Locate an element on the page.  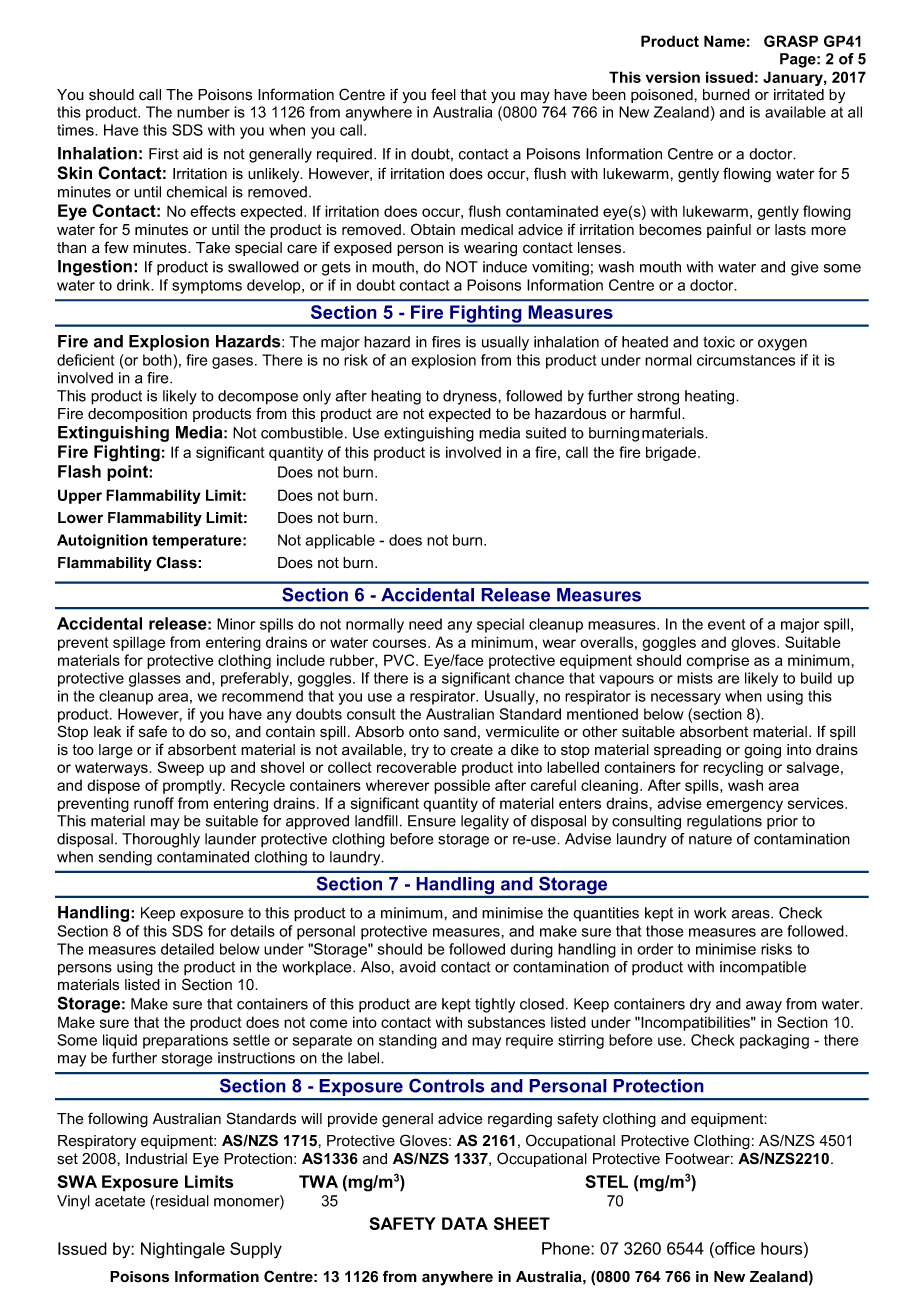
feel is located at coordinates (443, 94).
